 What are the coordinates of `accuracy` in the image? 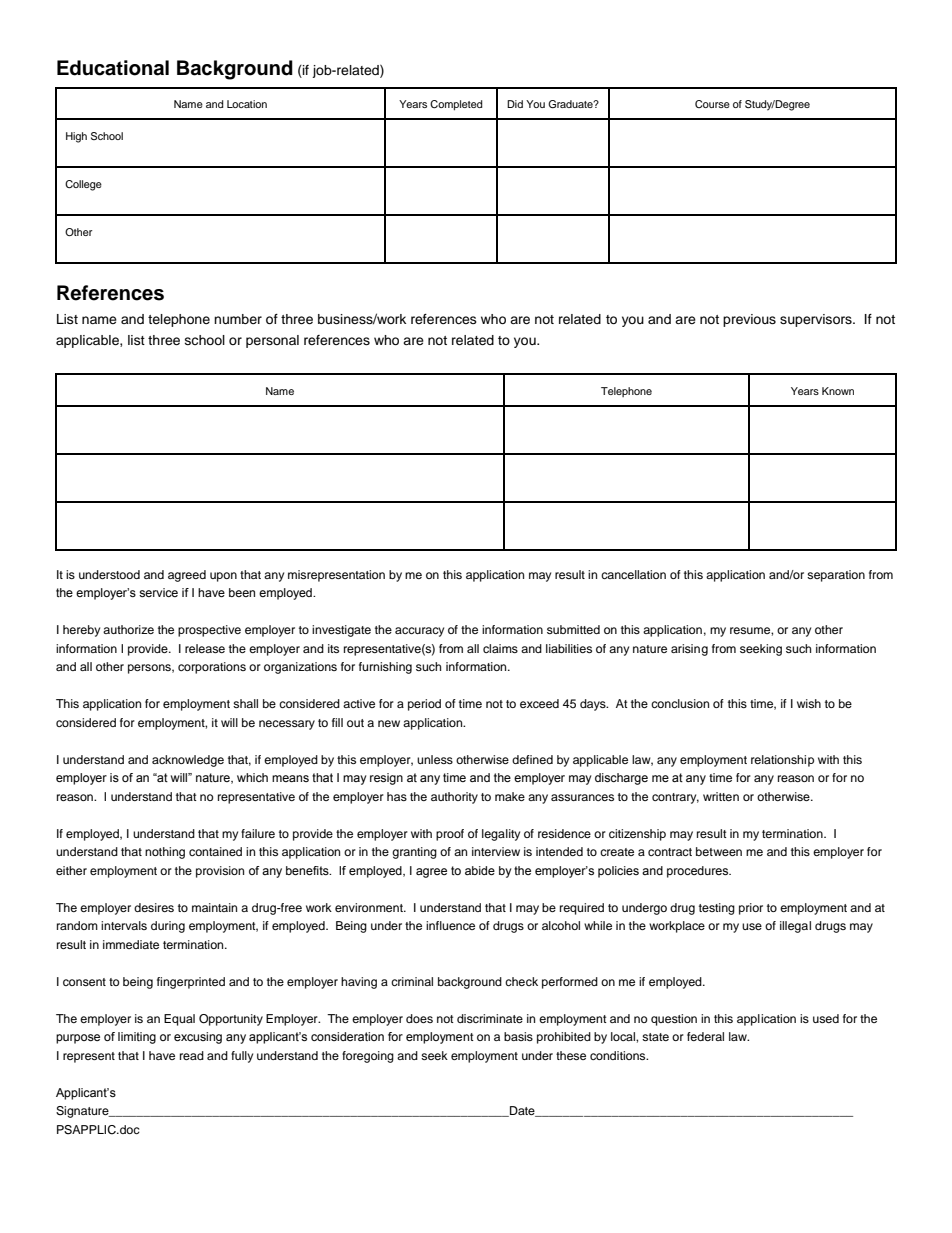 It's located at (419, 632).
